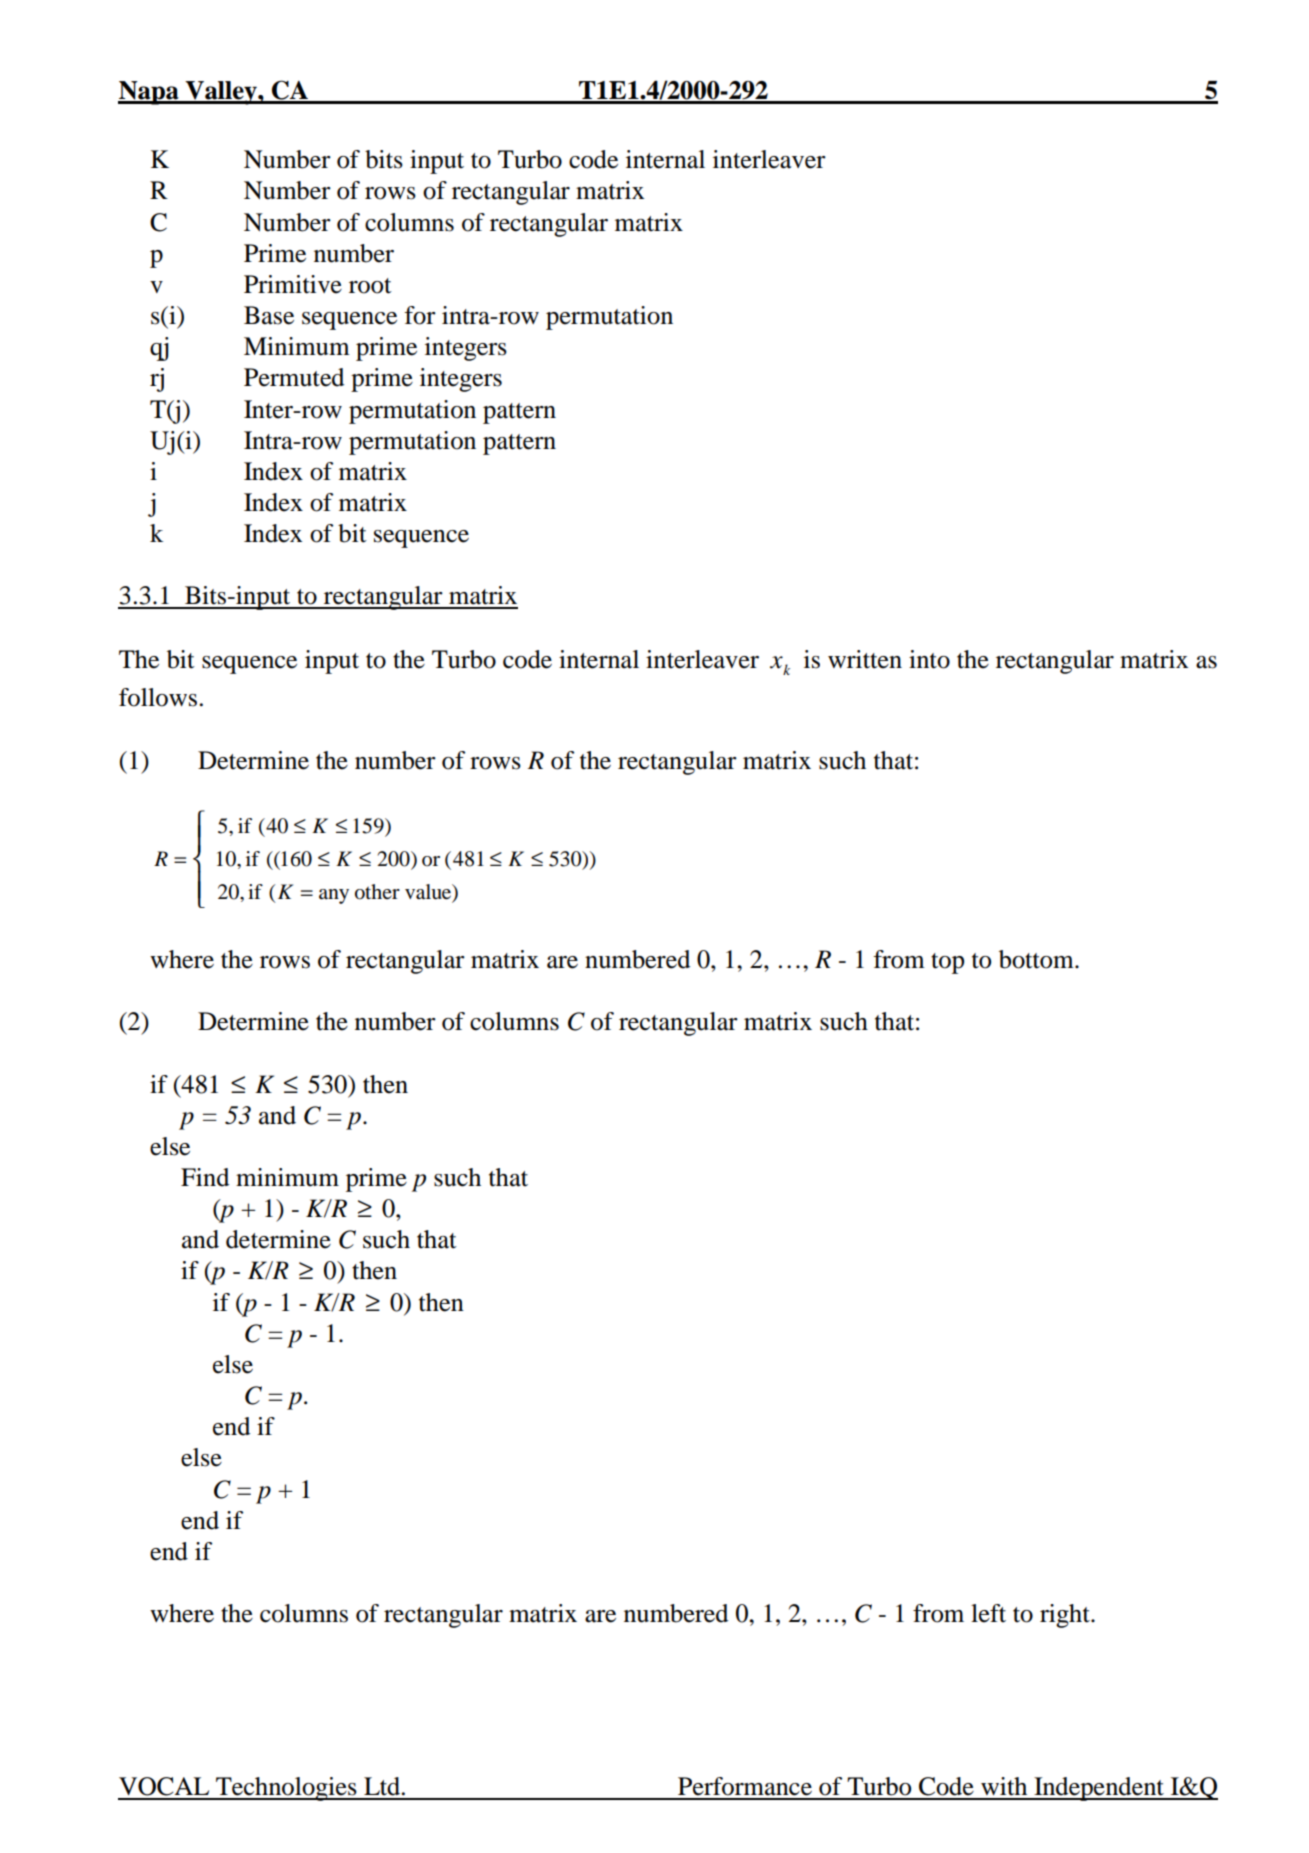 This screenshot has width=1309, height=1853. Describe the element at coordinates (929, 659) in the screenshot. I see `into` at that location.
